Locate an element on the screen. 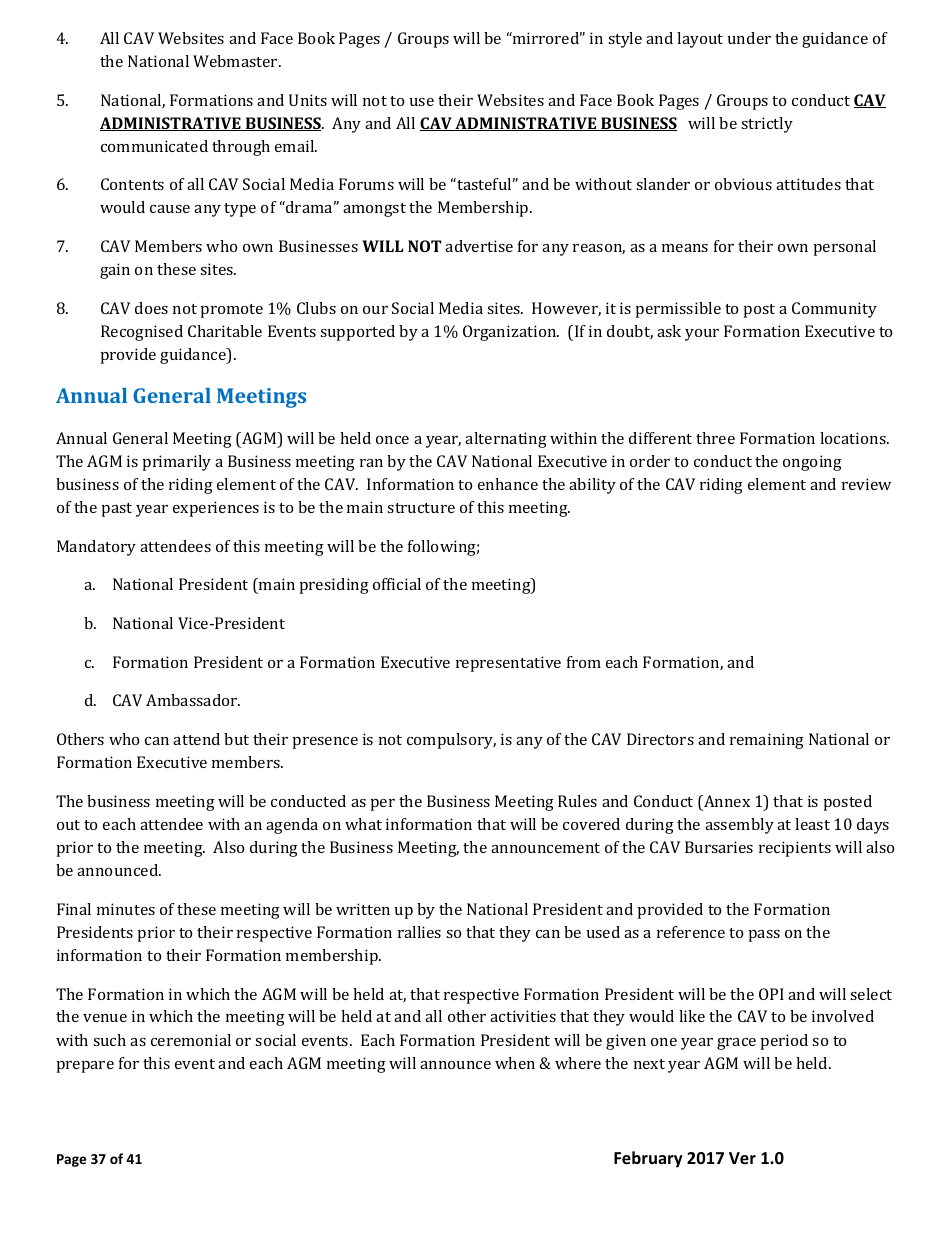 The width and height of the screenshot is (952, 1233). Community is located at coordinates (834, 310).
